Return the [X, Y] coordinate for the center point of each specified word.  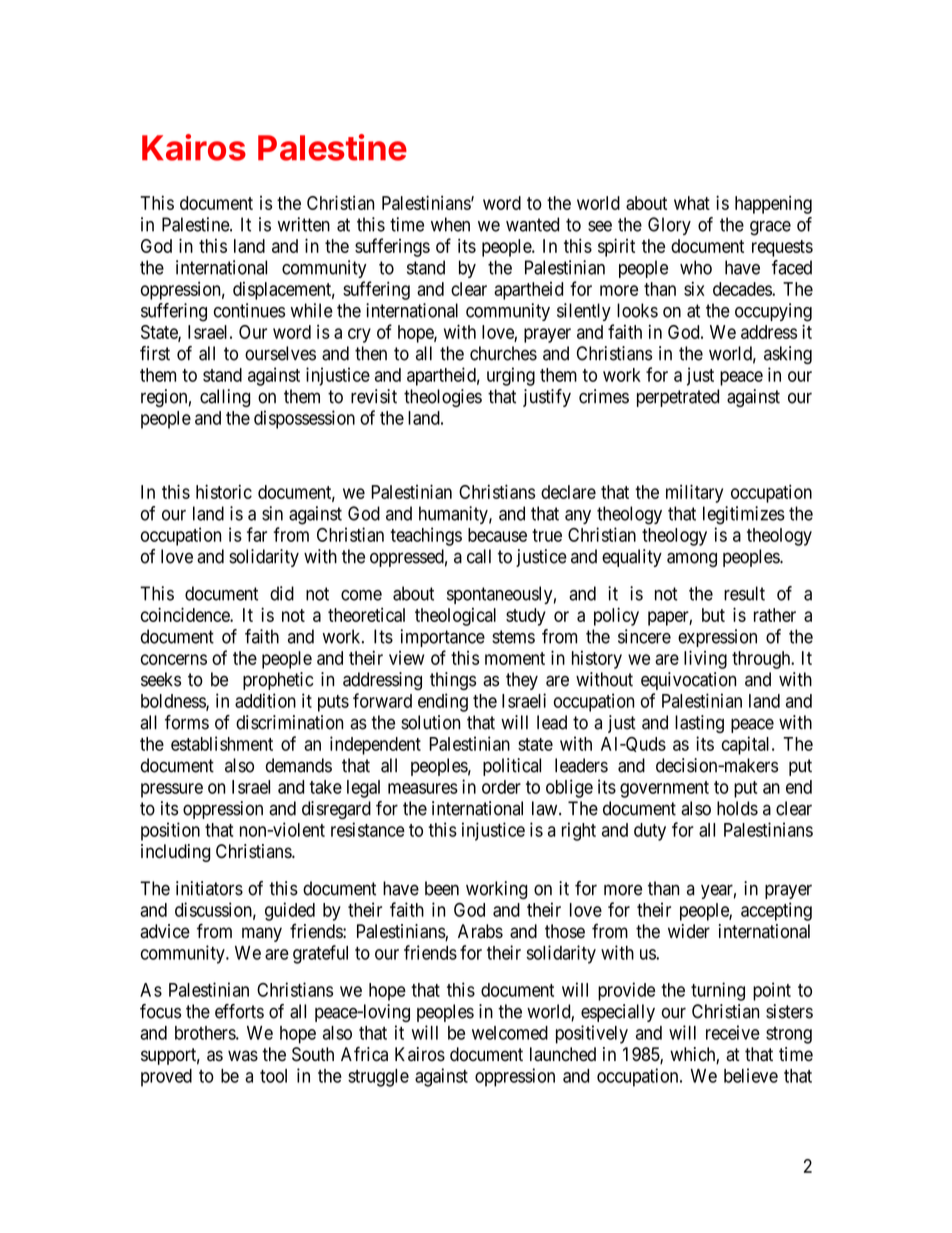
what [692, 203]
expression [717, 638]
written [304, 224]
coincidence [186, 614]
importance [442, 638]
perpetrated [678, 398]
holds [737, 808]
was [243, 1056]
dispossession [304, 419]
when [450, 224]
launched [563, 1054]
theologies [443, 398]
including [175, 853]
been [442, 888]
